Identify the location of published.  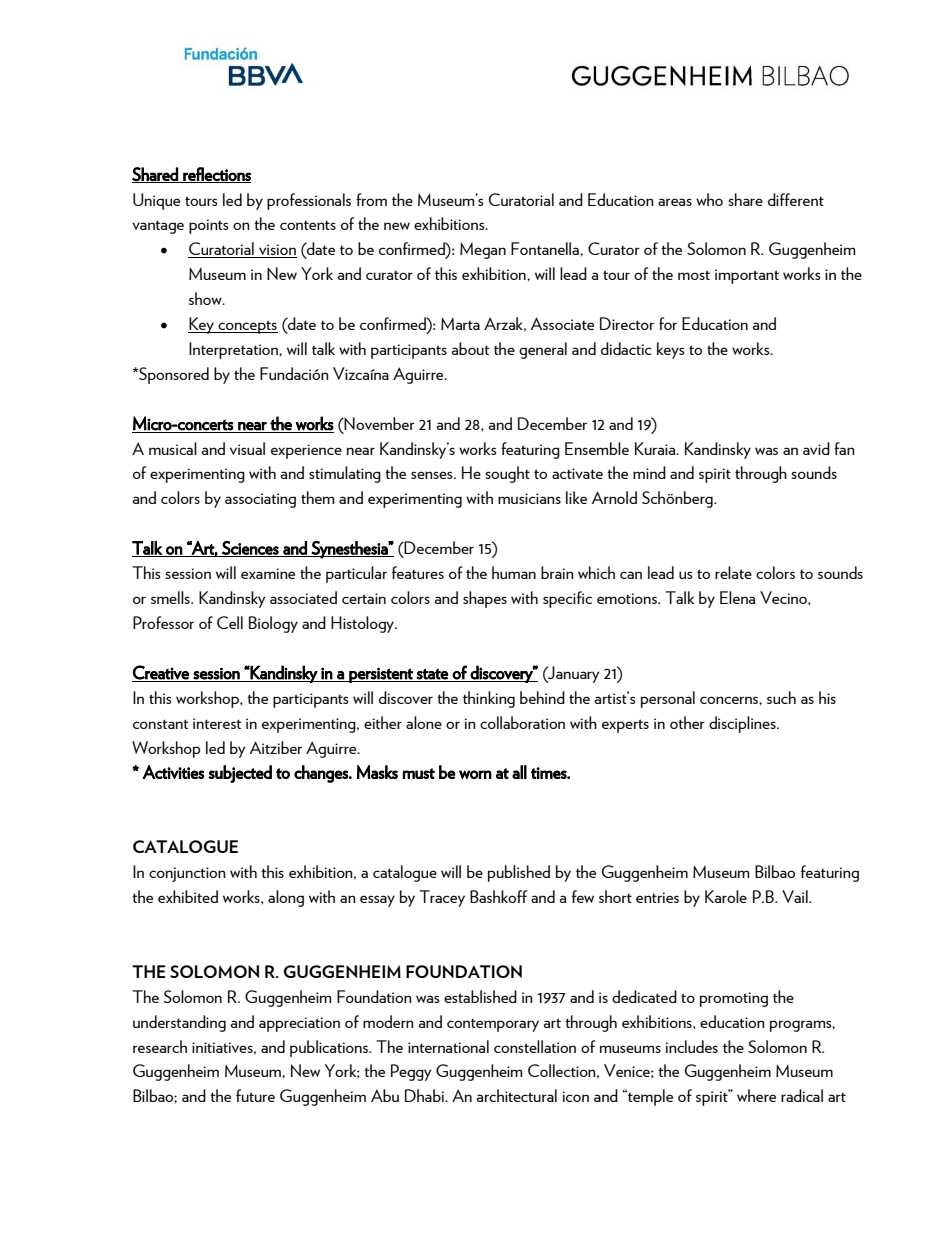
(519, 873).
